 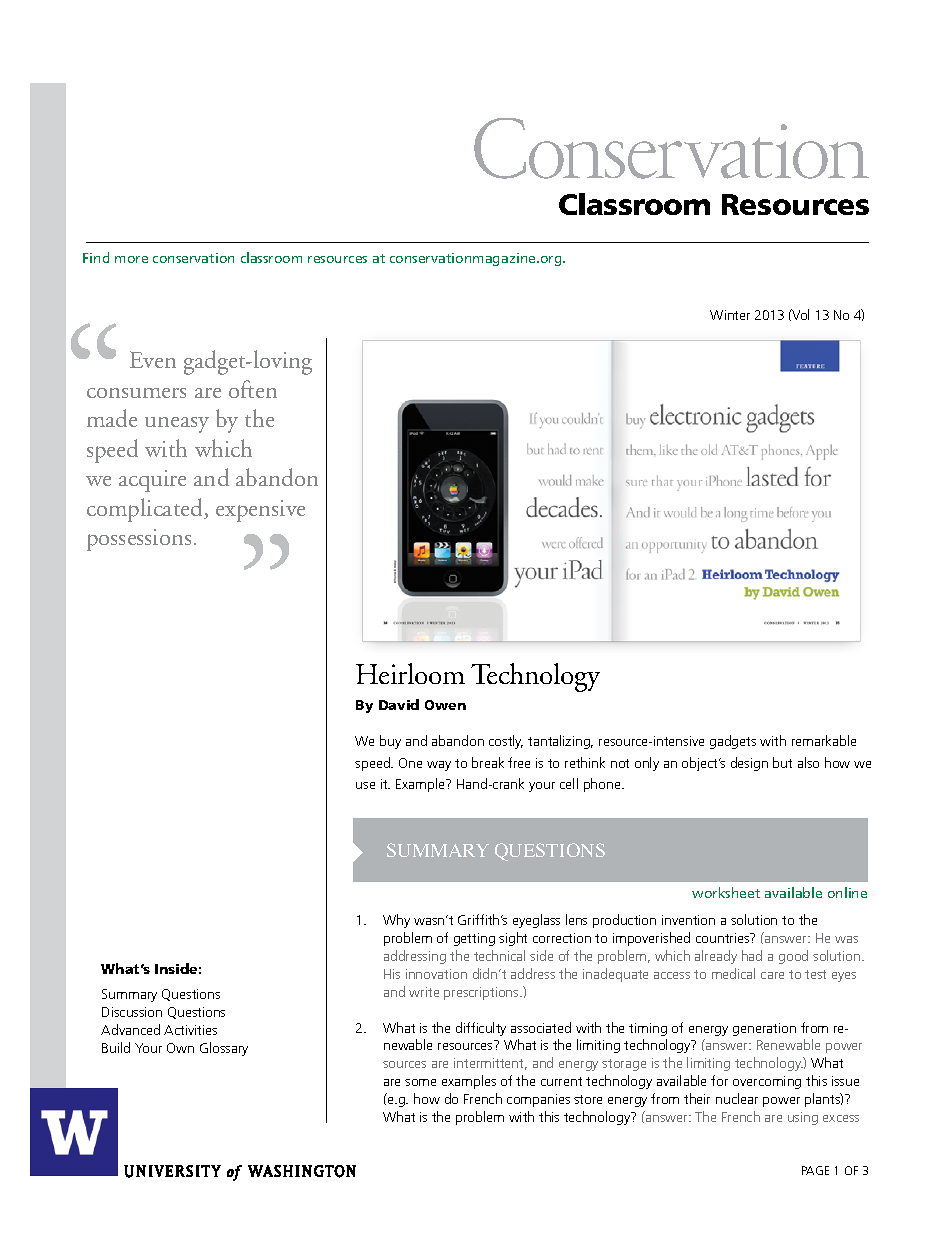 I want to click on complicated, so click(x=146, y=510).
